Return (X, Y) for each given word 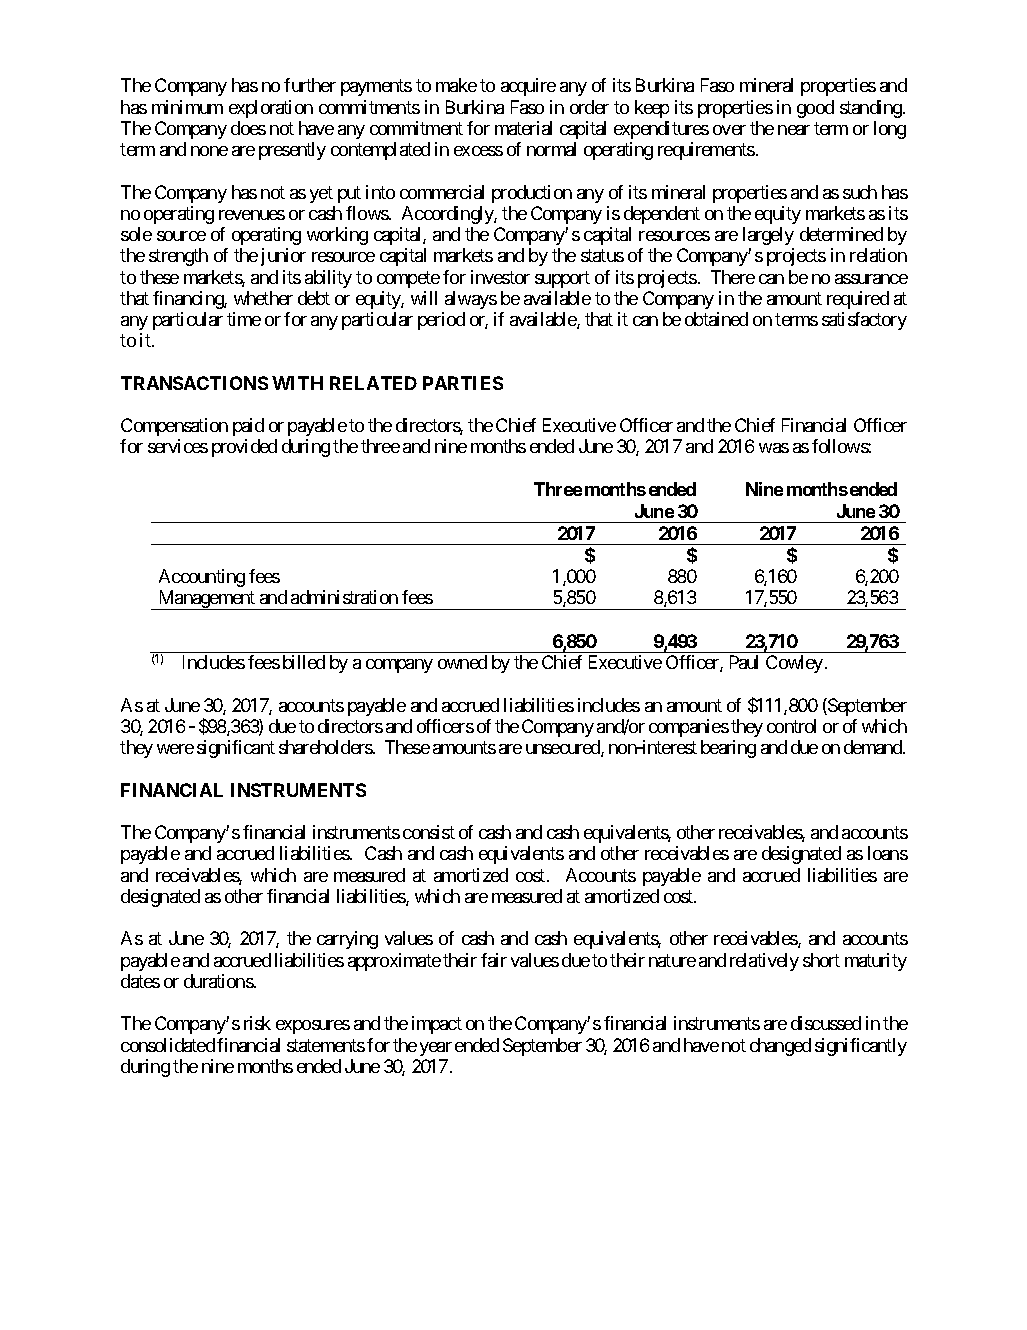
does (248, 128)
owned (462, 662)
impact (437, 1025)
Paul (744, 662)
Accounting (202, 578)
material (523, 128)
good (815, 109)
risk (257, 1023)
